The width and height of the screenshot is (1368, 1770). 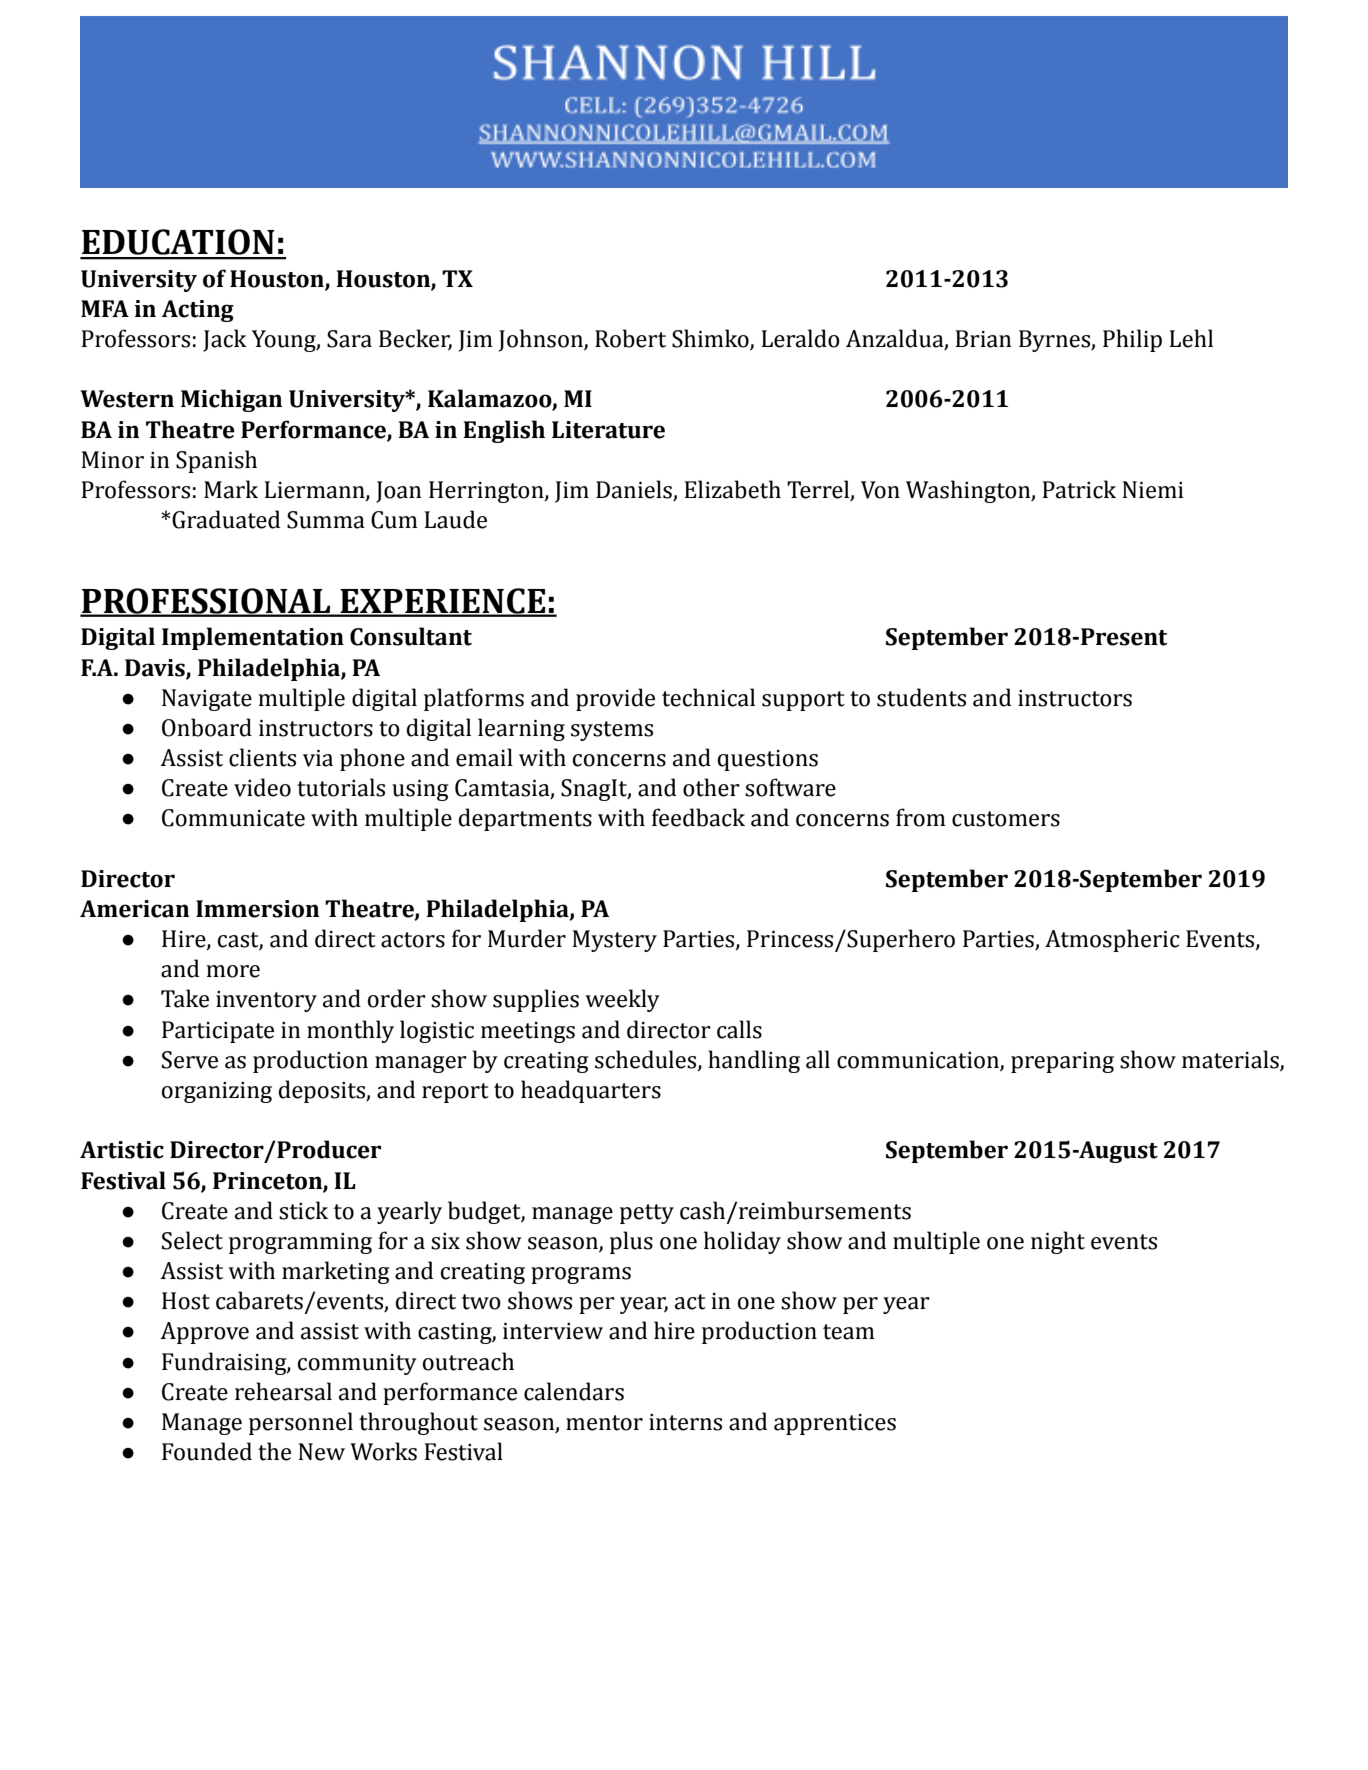 What do you see at coordinates (630, 338) in the screenshot?
I see `Robert` at bounding box center [630, 338].
